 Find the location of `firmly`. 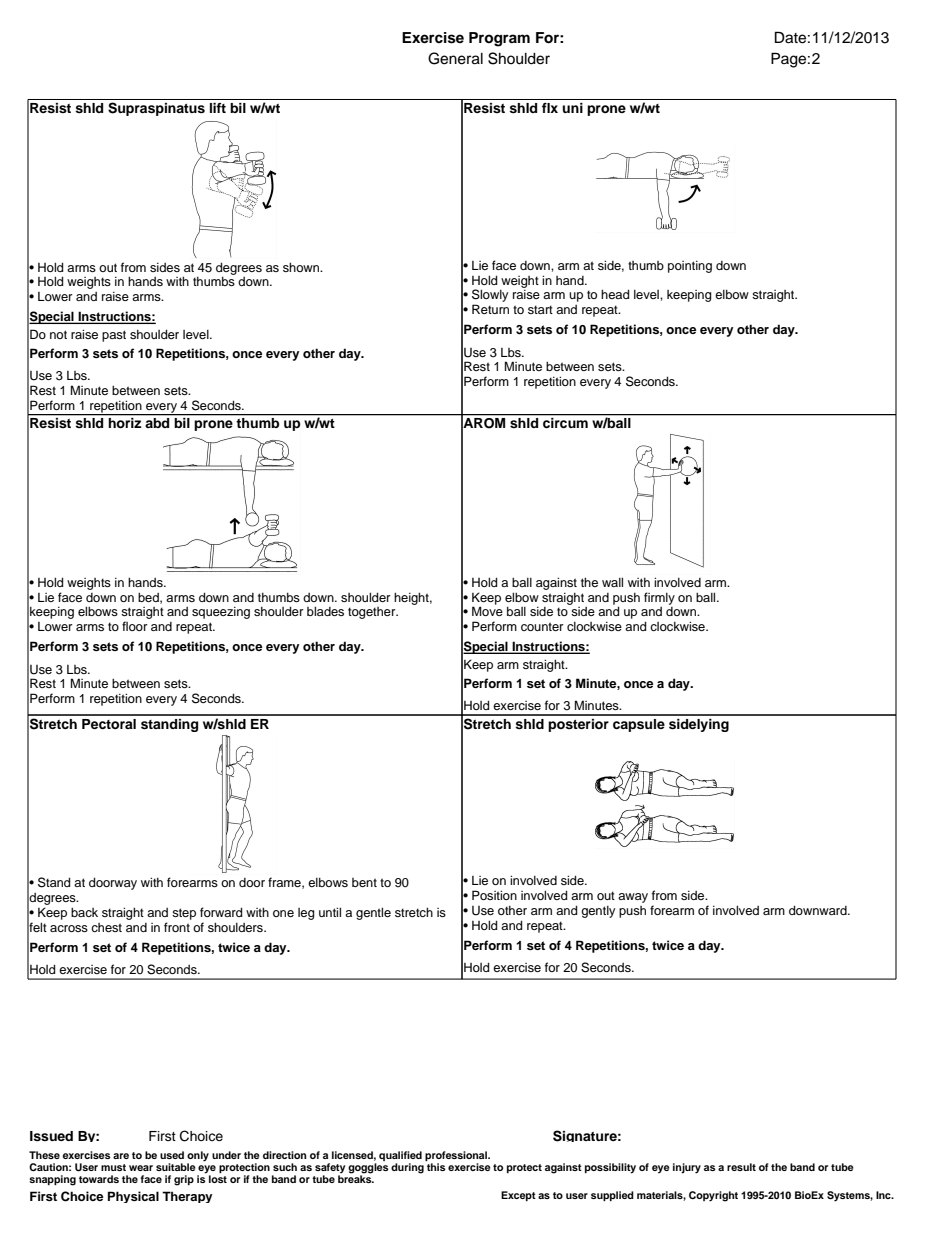

firmly is located at coordinates (659, 598).
